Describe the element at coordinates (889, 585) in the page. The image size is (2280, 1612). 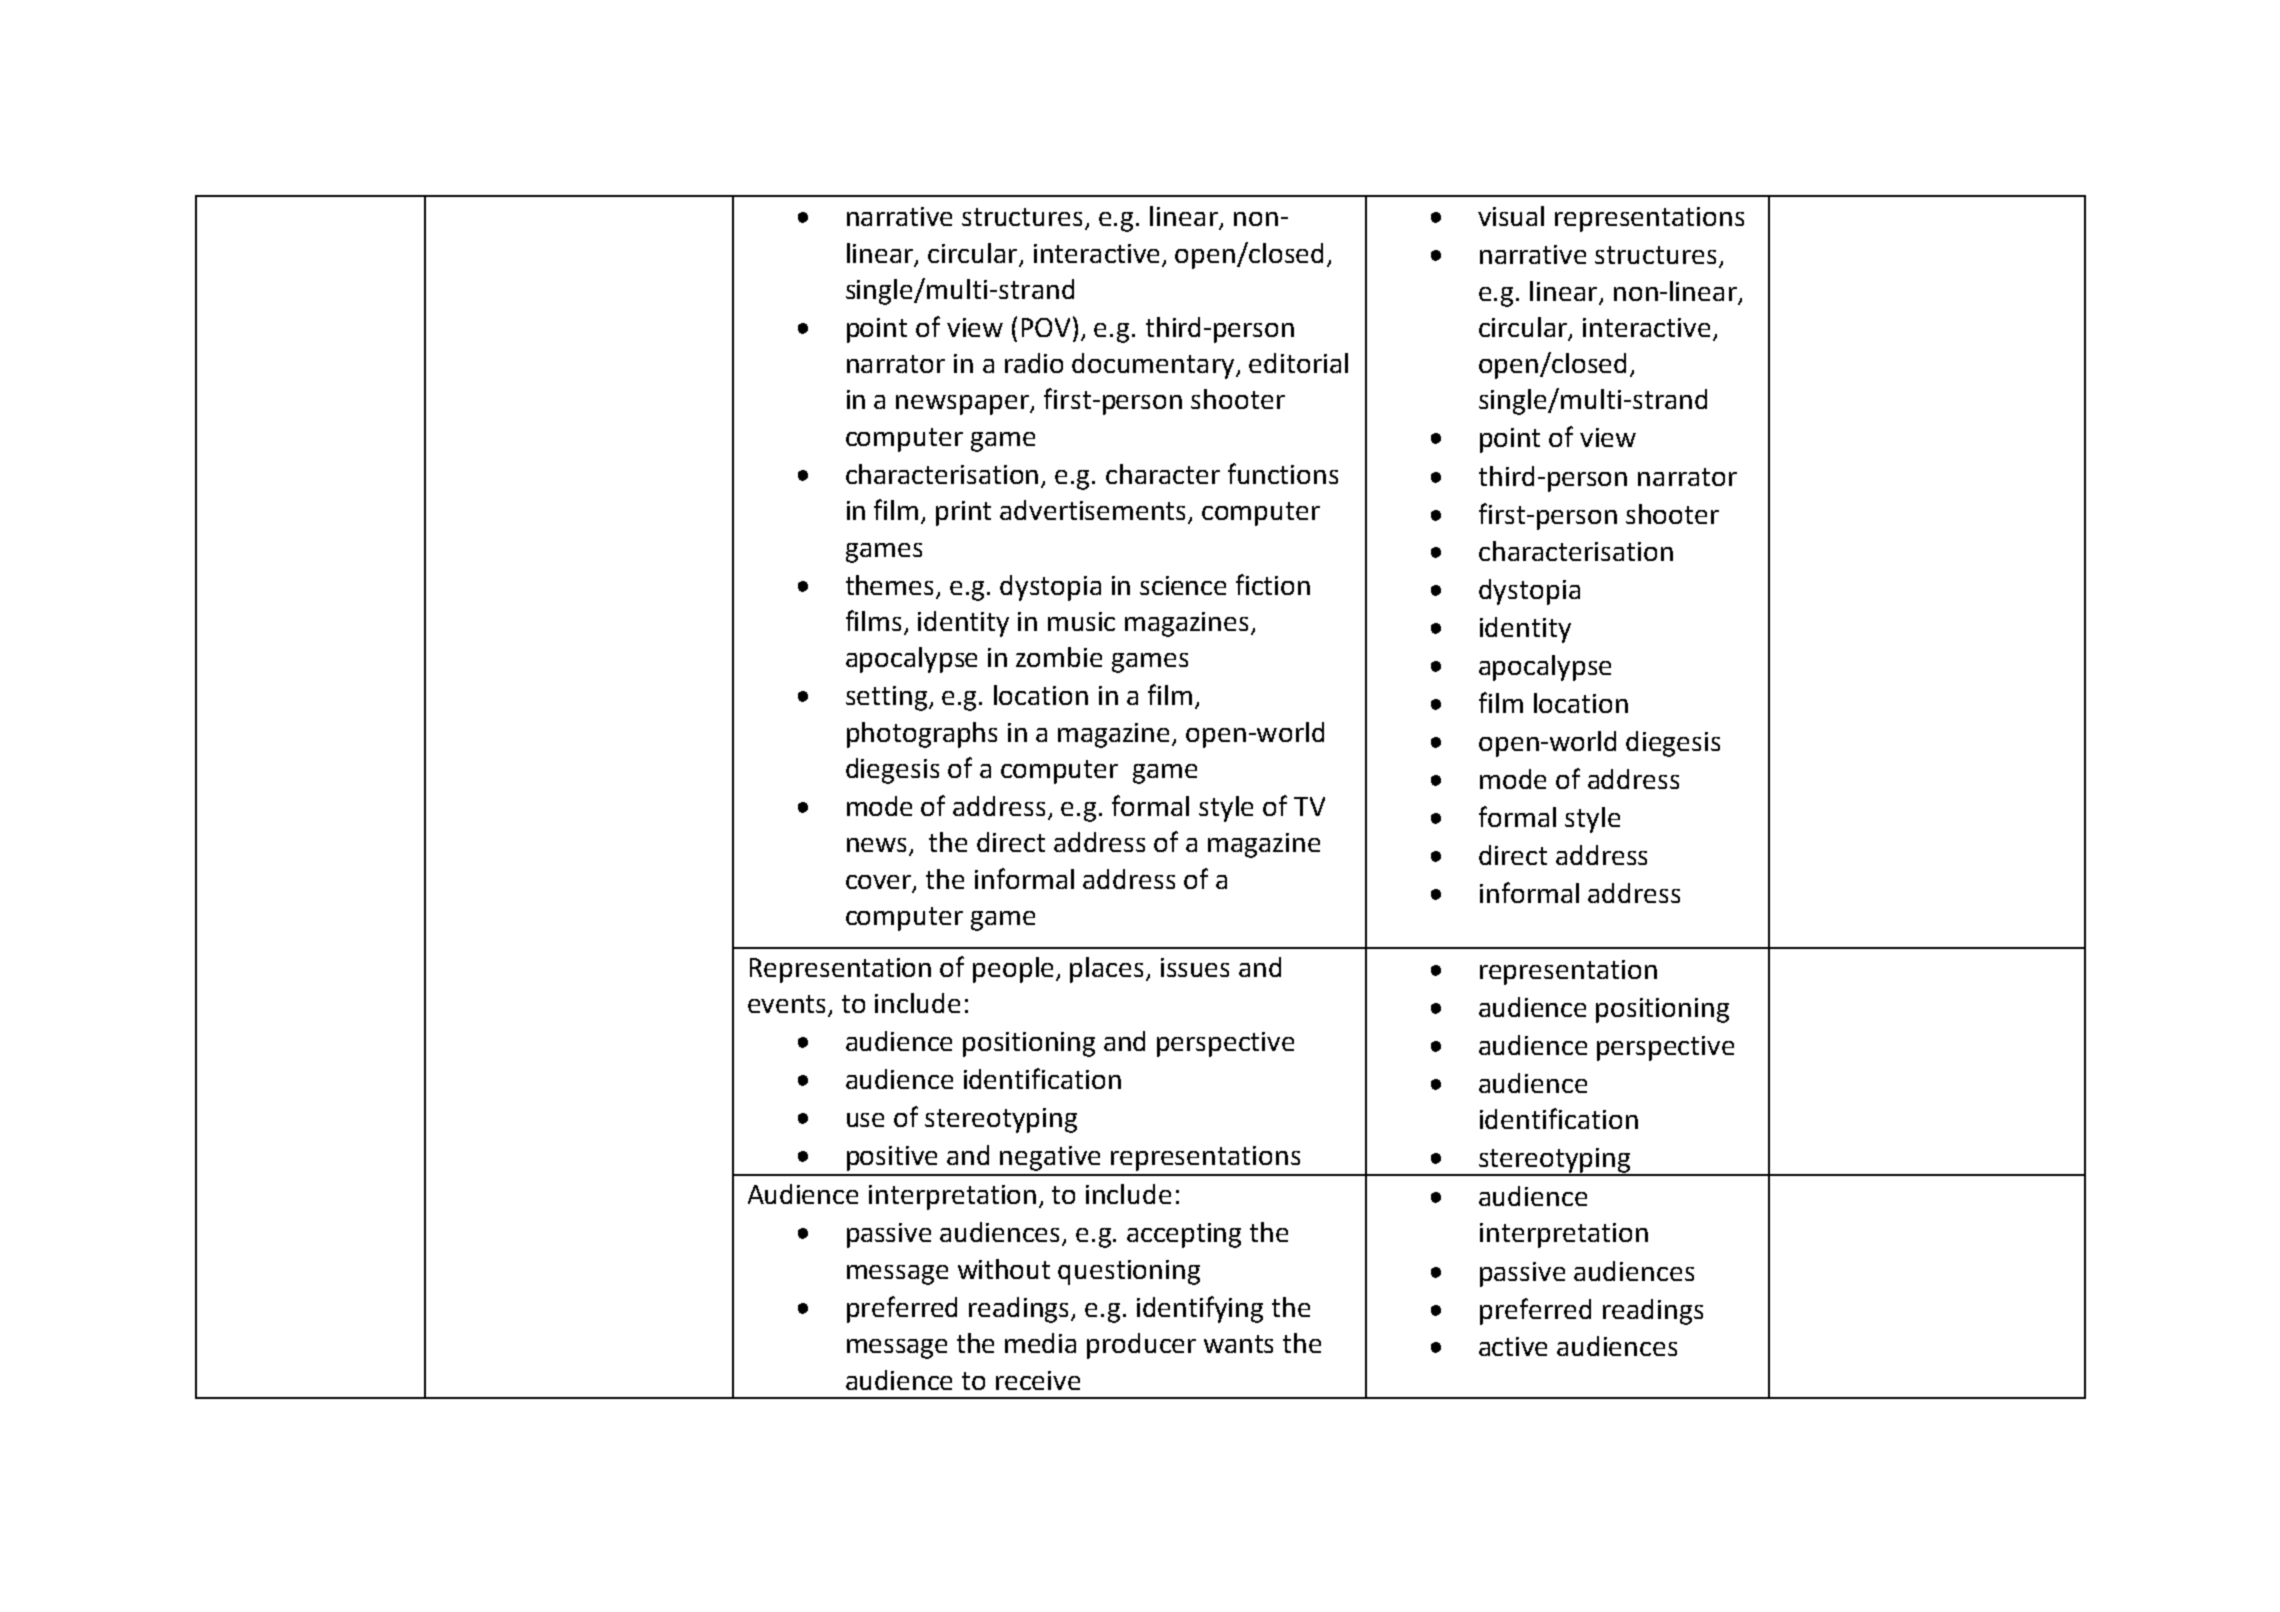
I see `themes` at that location.
